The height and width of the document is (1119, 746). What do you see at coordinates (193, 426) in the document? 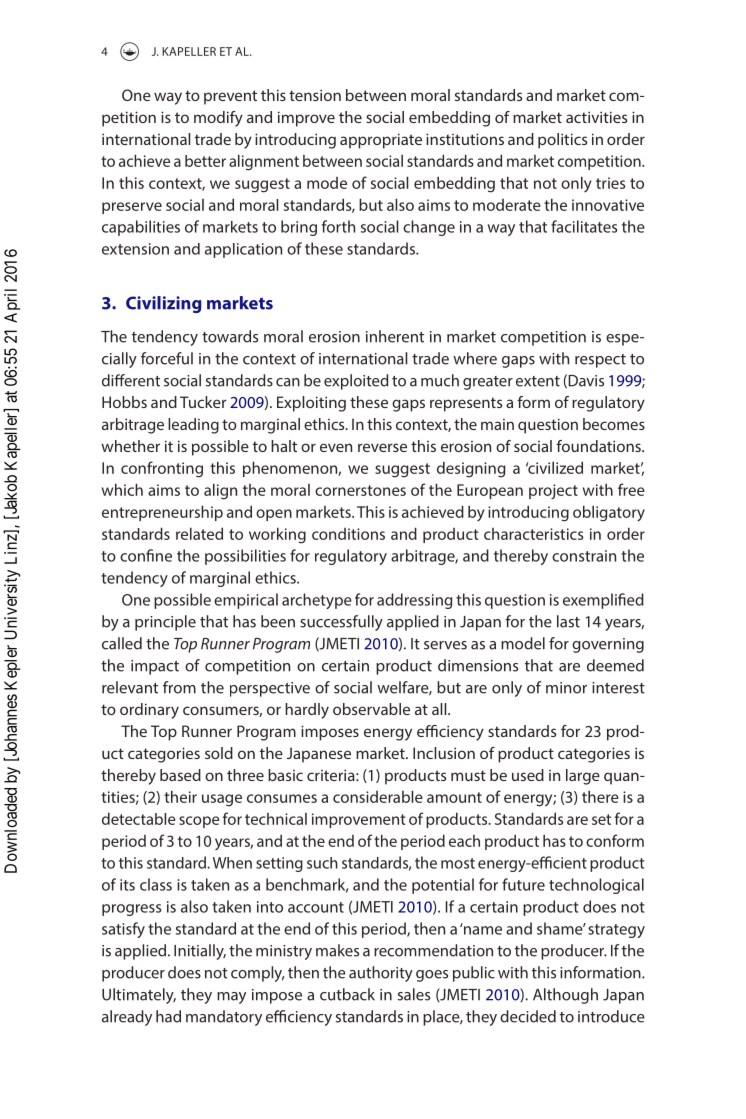
I see `leading` at bounding box center [193, 426].
